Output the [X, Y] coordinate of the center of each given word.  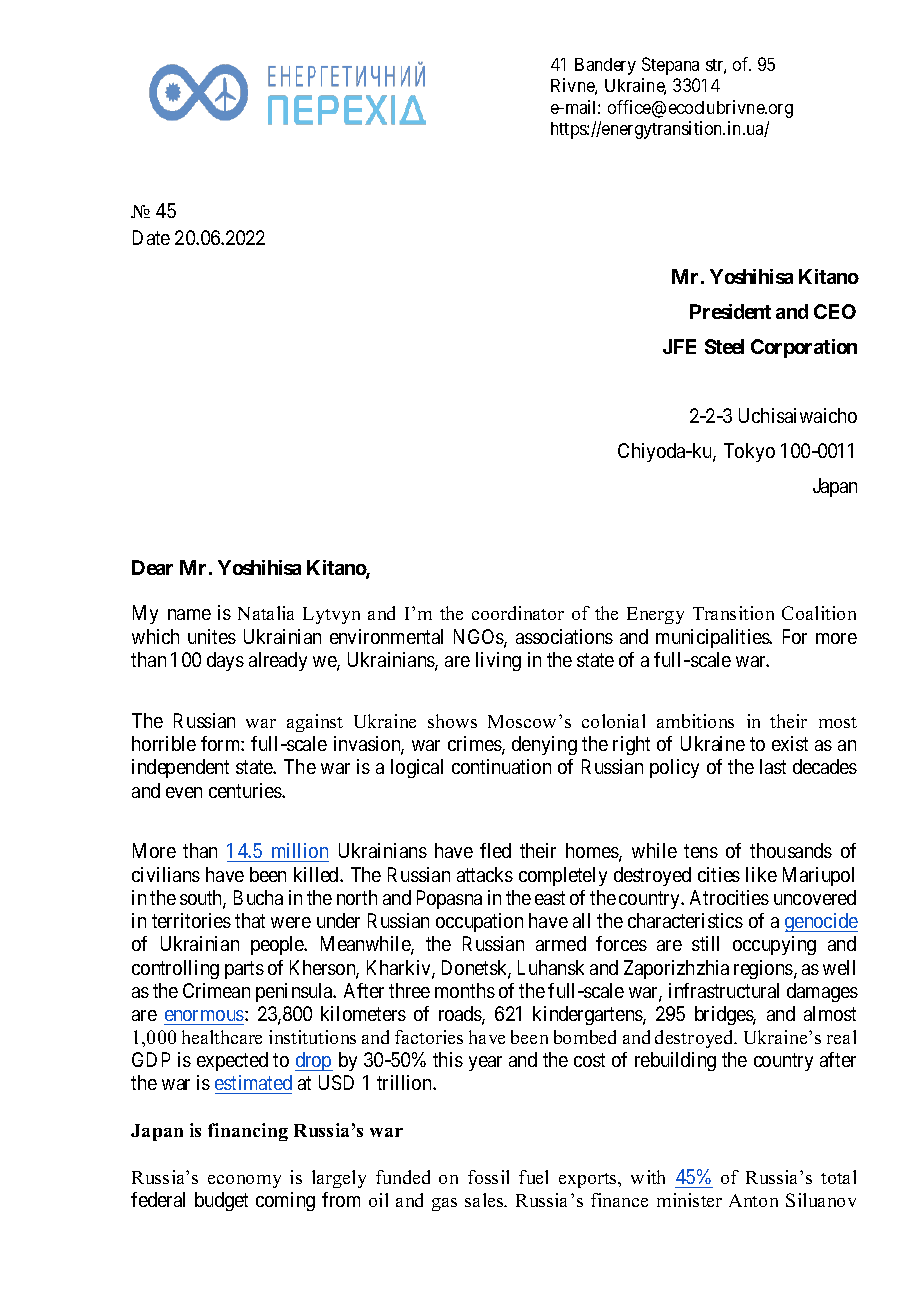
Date [151, 237]
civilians [166, 874]
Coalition [819, 613]
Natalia [266, 613]
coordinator [518, 613]
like [761, 874]
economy [244, 1181]
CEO [835, 311]
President [730, 311]
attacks [485, 874]
